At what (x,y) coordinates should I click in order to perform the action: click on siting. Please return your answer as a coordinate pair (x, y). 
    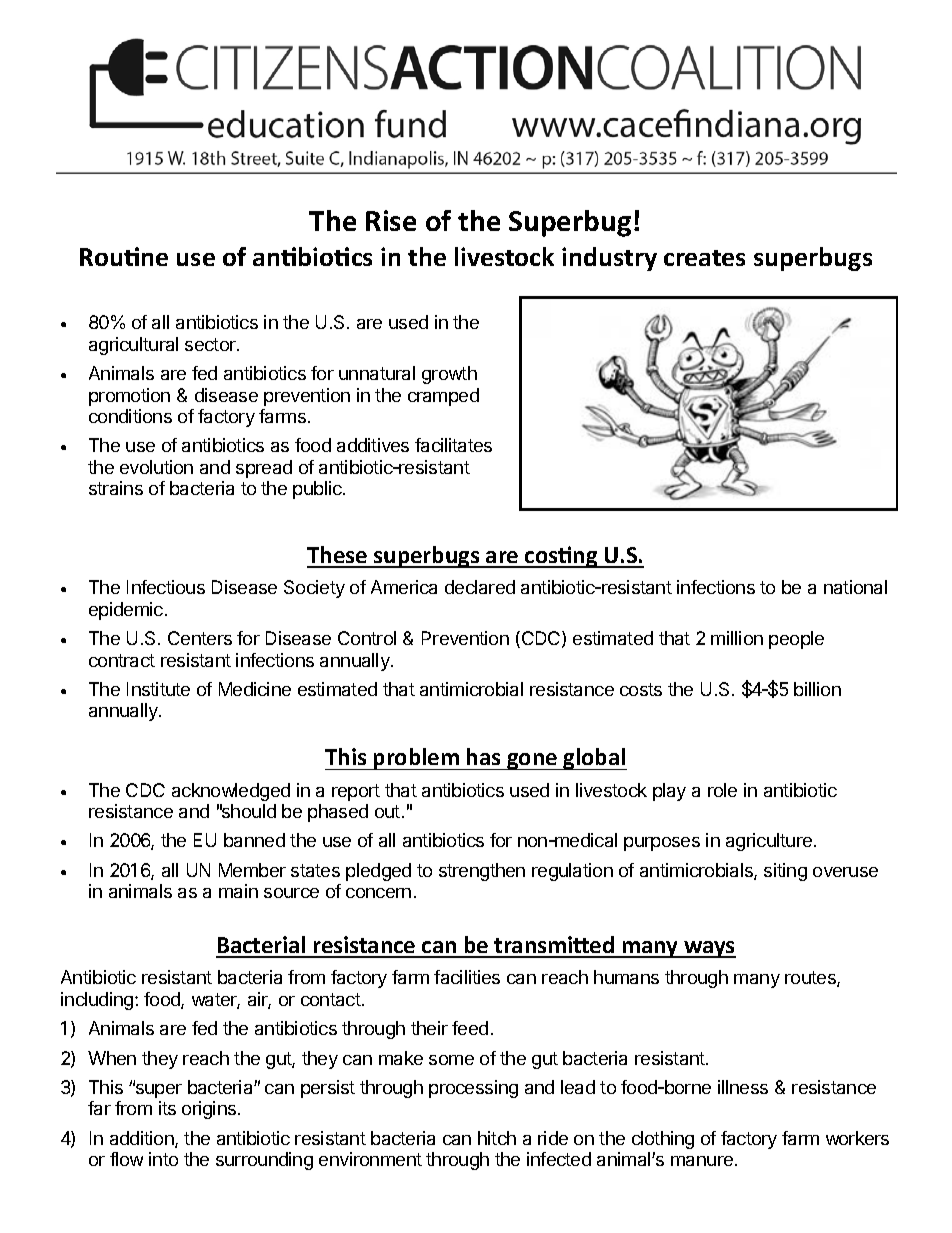
    Looking at the image, I should click on (785, 872).
